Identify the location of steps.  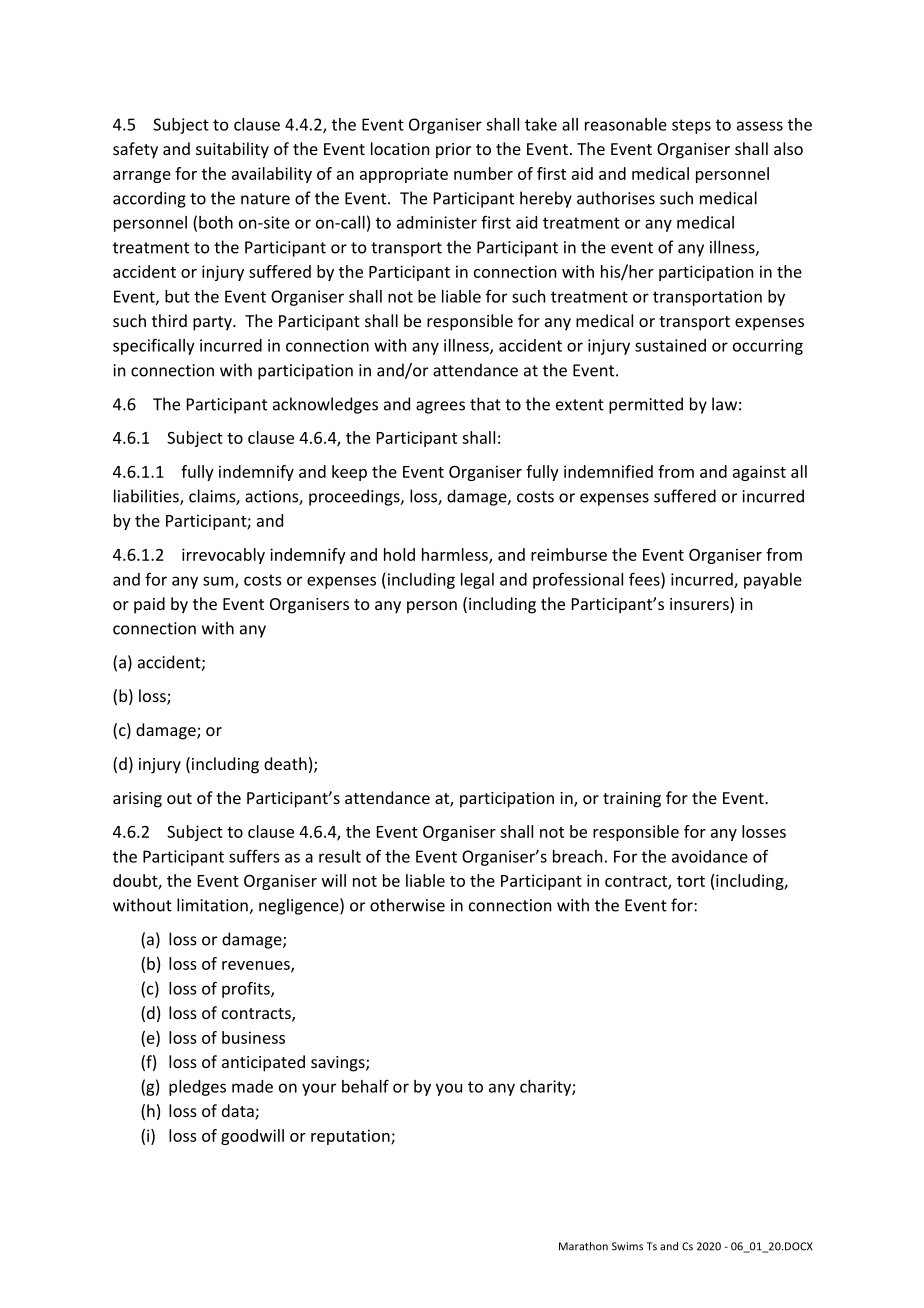
(691, 126).
